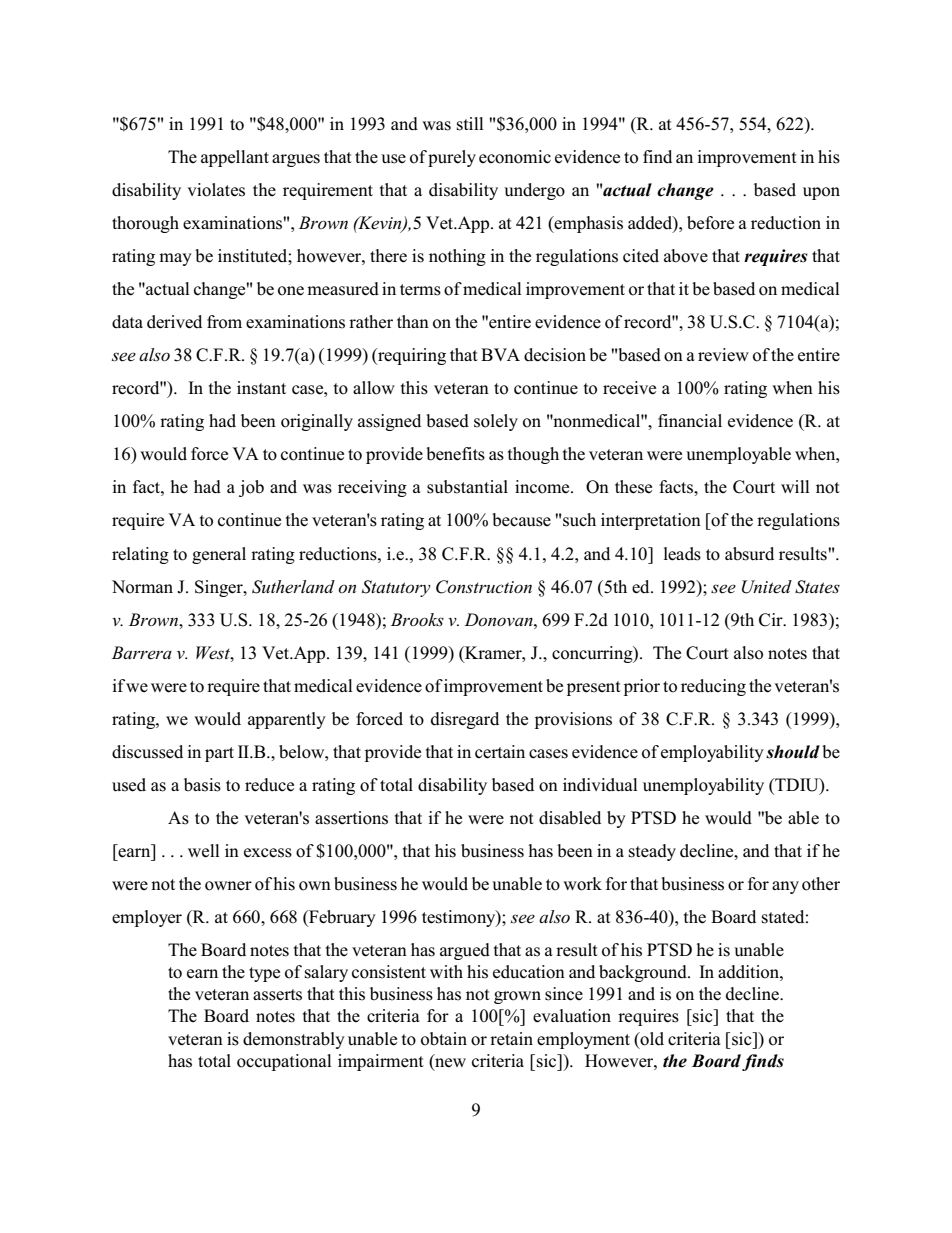 Image resolution: width=952 pixels, height=1233 pixels. What do you see at coordinates (821, 193) in the screenshot?
I see `upon` at bounding box center [821, 193].
